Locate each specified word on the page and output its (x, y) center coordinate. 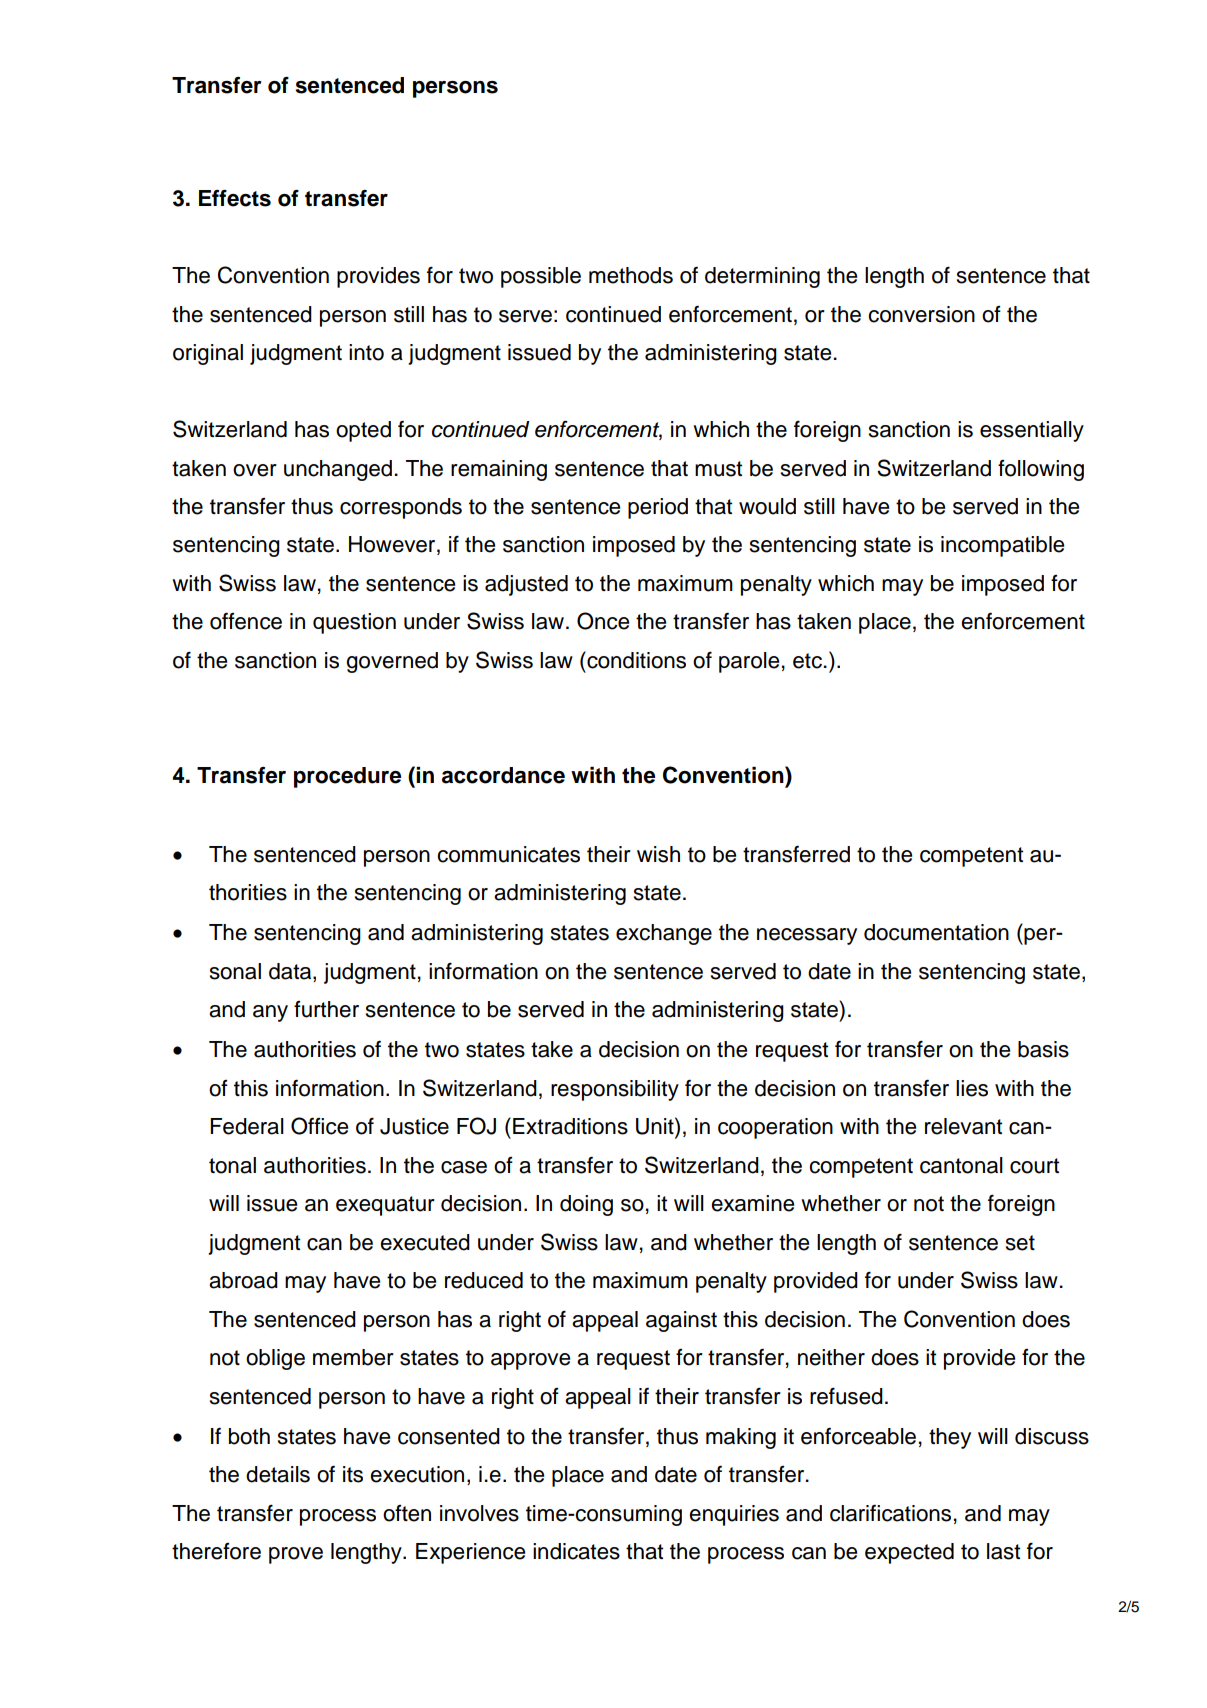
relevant (963, 1126)
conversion (921, 314)
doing (586, 1205)
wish (658, 854)
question (354, 623)
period (658, 508)
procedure (347, 777)
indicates (576, 1551)
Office (319, 1126)
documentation (936, 932)
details (278, 1474)
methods (631, 275)
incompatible (1002, 546)
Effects (235, 198)
